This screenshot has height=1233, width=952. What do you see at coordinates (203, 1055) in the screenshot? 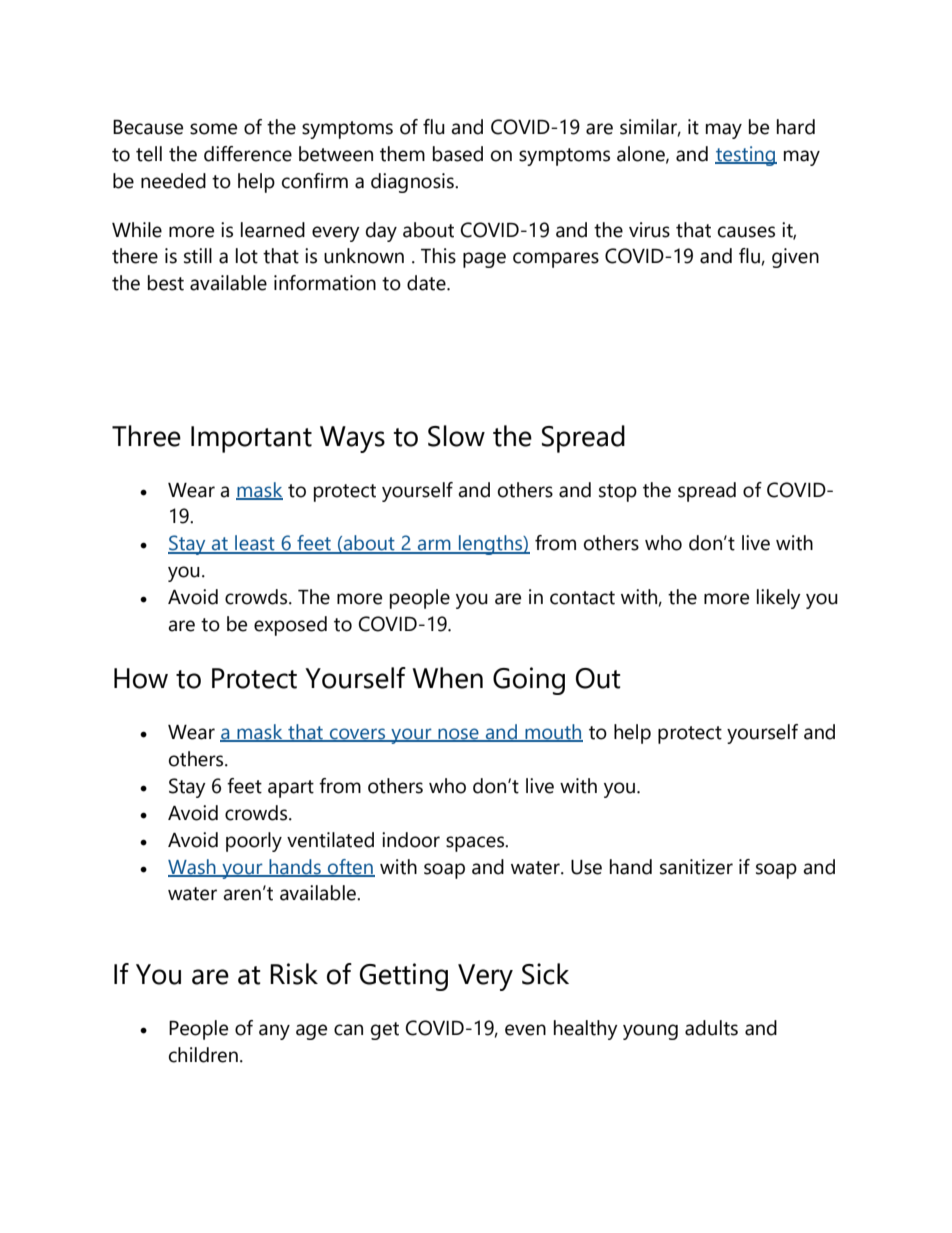
I see `children` at bounding box center [203, 1055].
